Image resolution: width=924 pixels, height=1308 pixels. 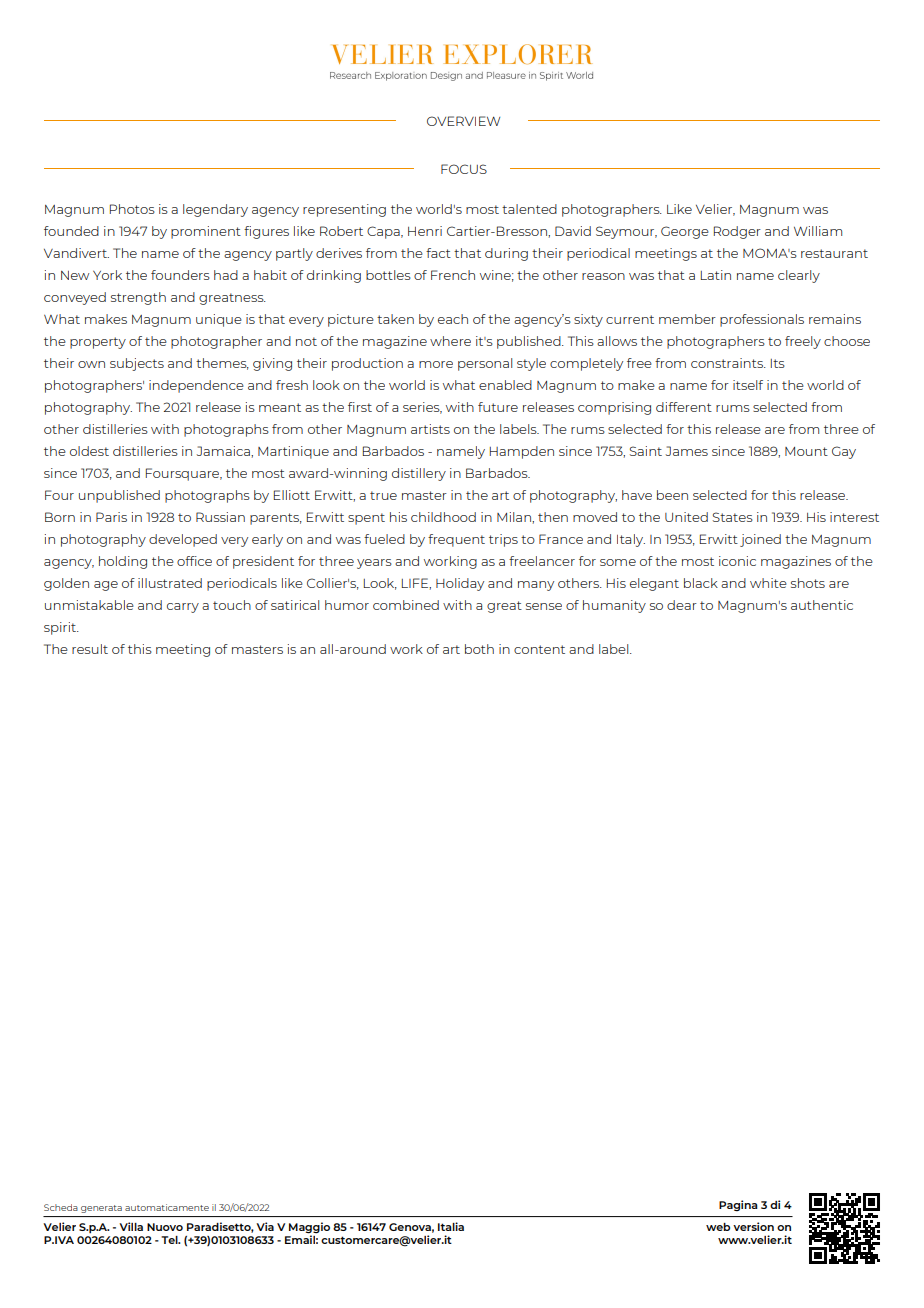 I want to click on Rodger, so click(x=737, y=232).
